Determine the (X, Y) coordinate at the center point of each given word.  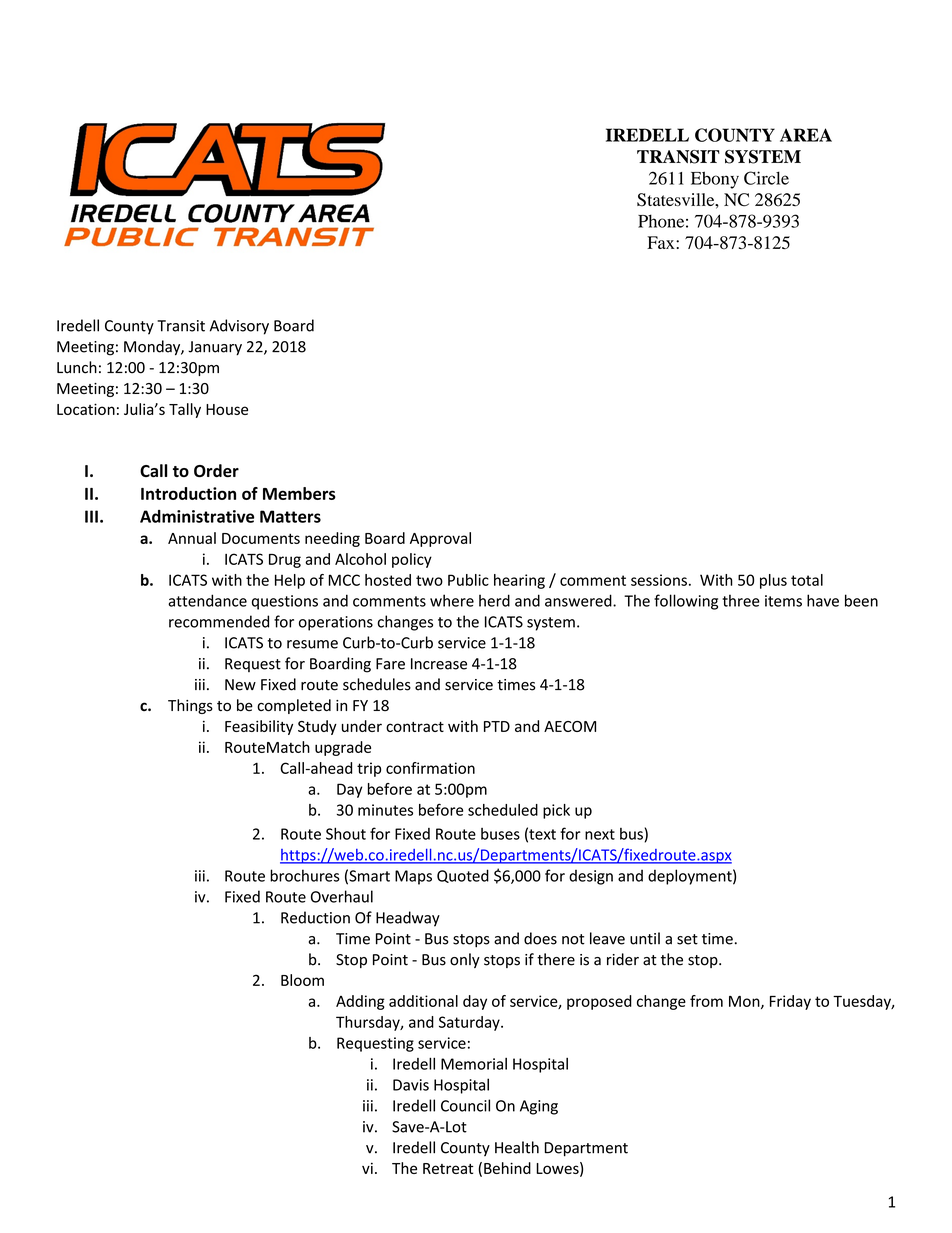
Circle (766, 178)
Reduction (315, 917)
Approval (440, 539)
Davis (411, 1085)
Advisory (239, 327)
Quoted (463, 876)
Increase (439, 664)
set (687, 939)
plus (773, 581)
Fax (662, 242)
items (783, 601)
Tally (185, 410)
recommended (219, 621)
